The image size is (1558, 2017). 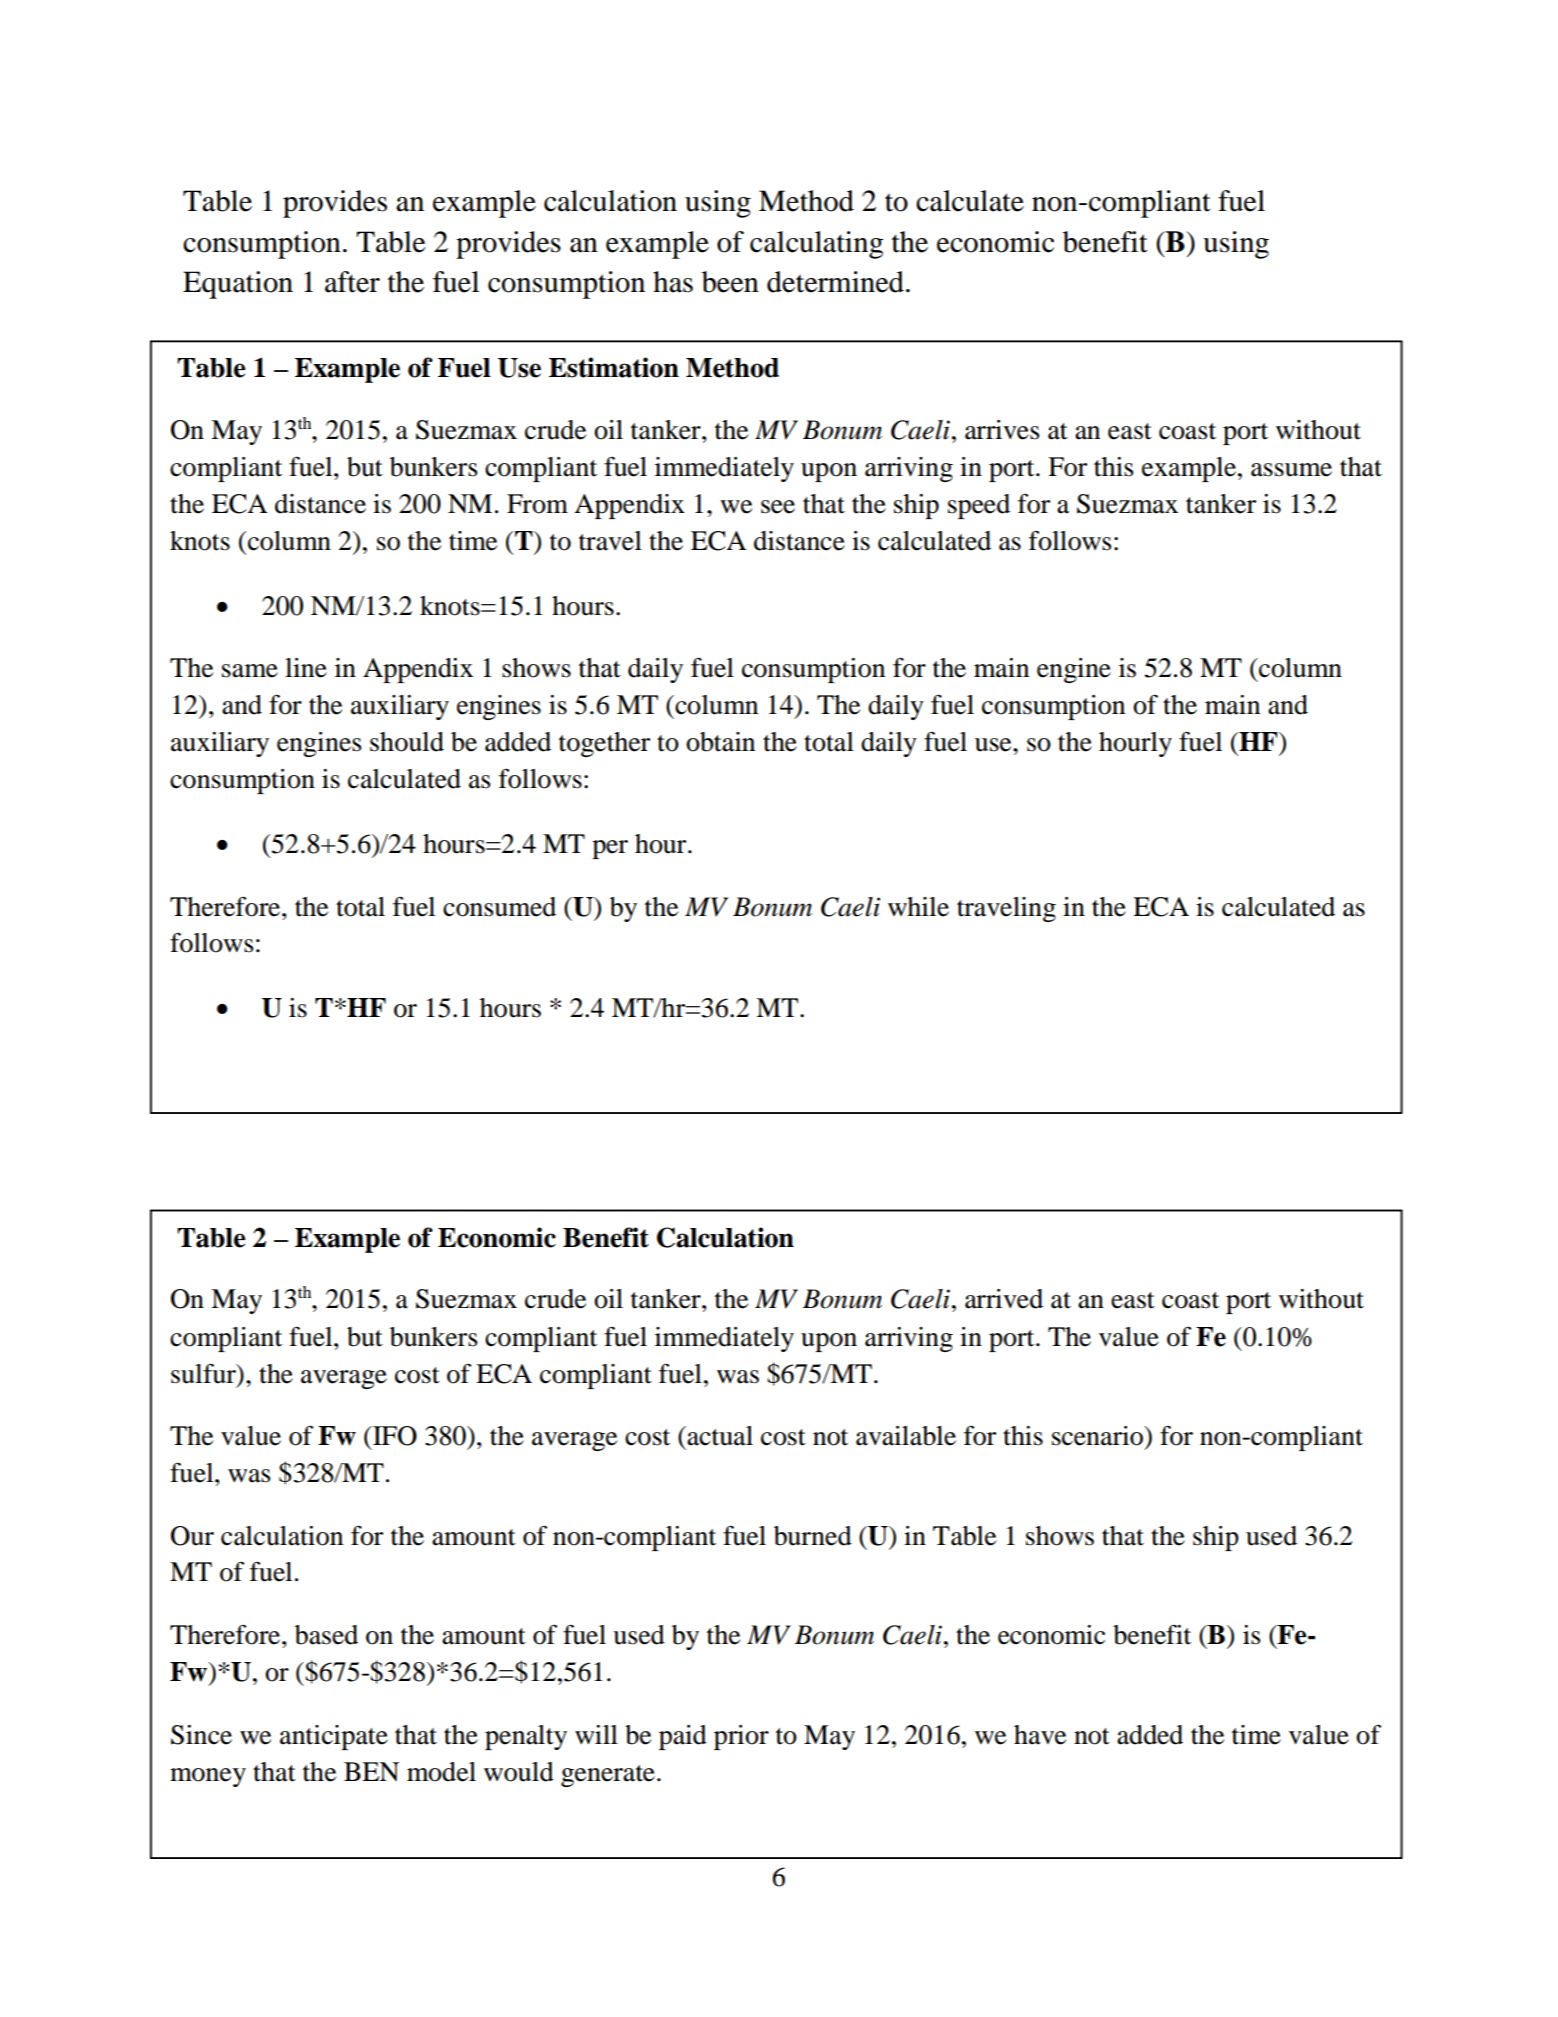 What do you see at coordinates (499, 907) in the screenshot?
I see `consumed` at bounding box center [499, 907].
